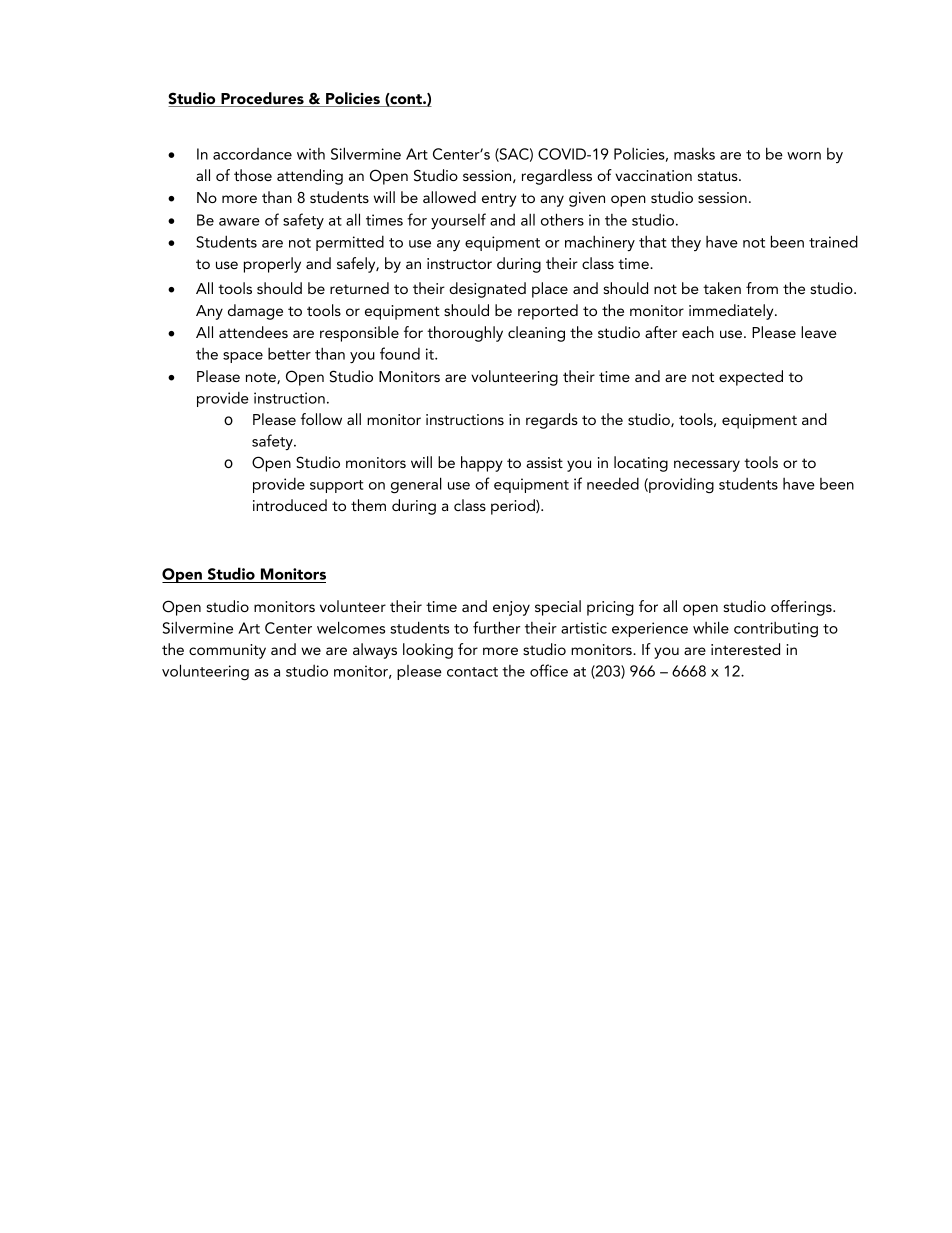 This document has width=952, height=1233. I want to click on expected, so click(751, 378).
